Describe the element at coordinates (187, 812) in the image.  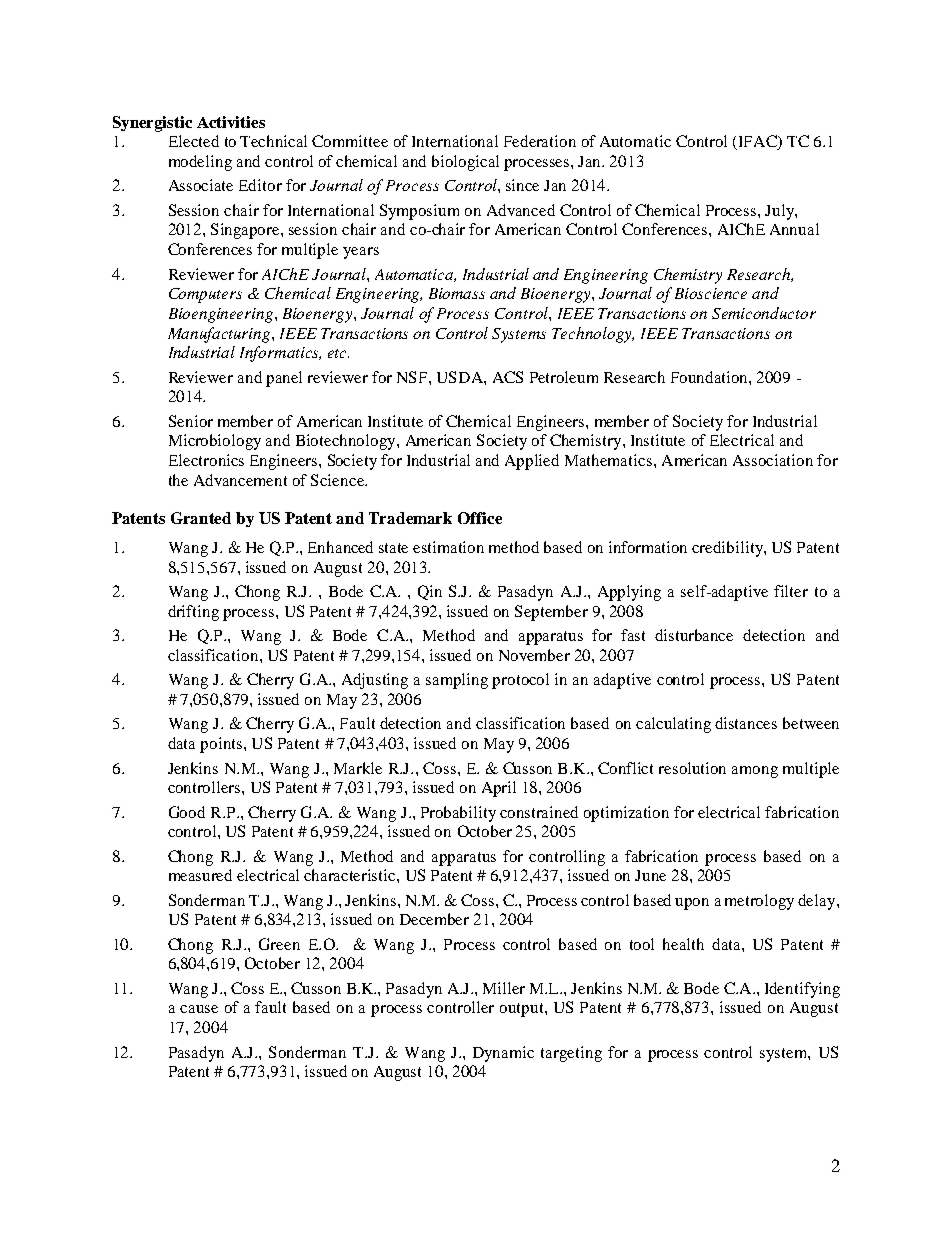
I see `Good` at that location.
